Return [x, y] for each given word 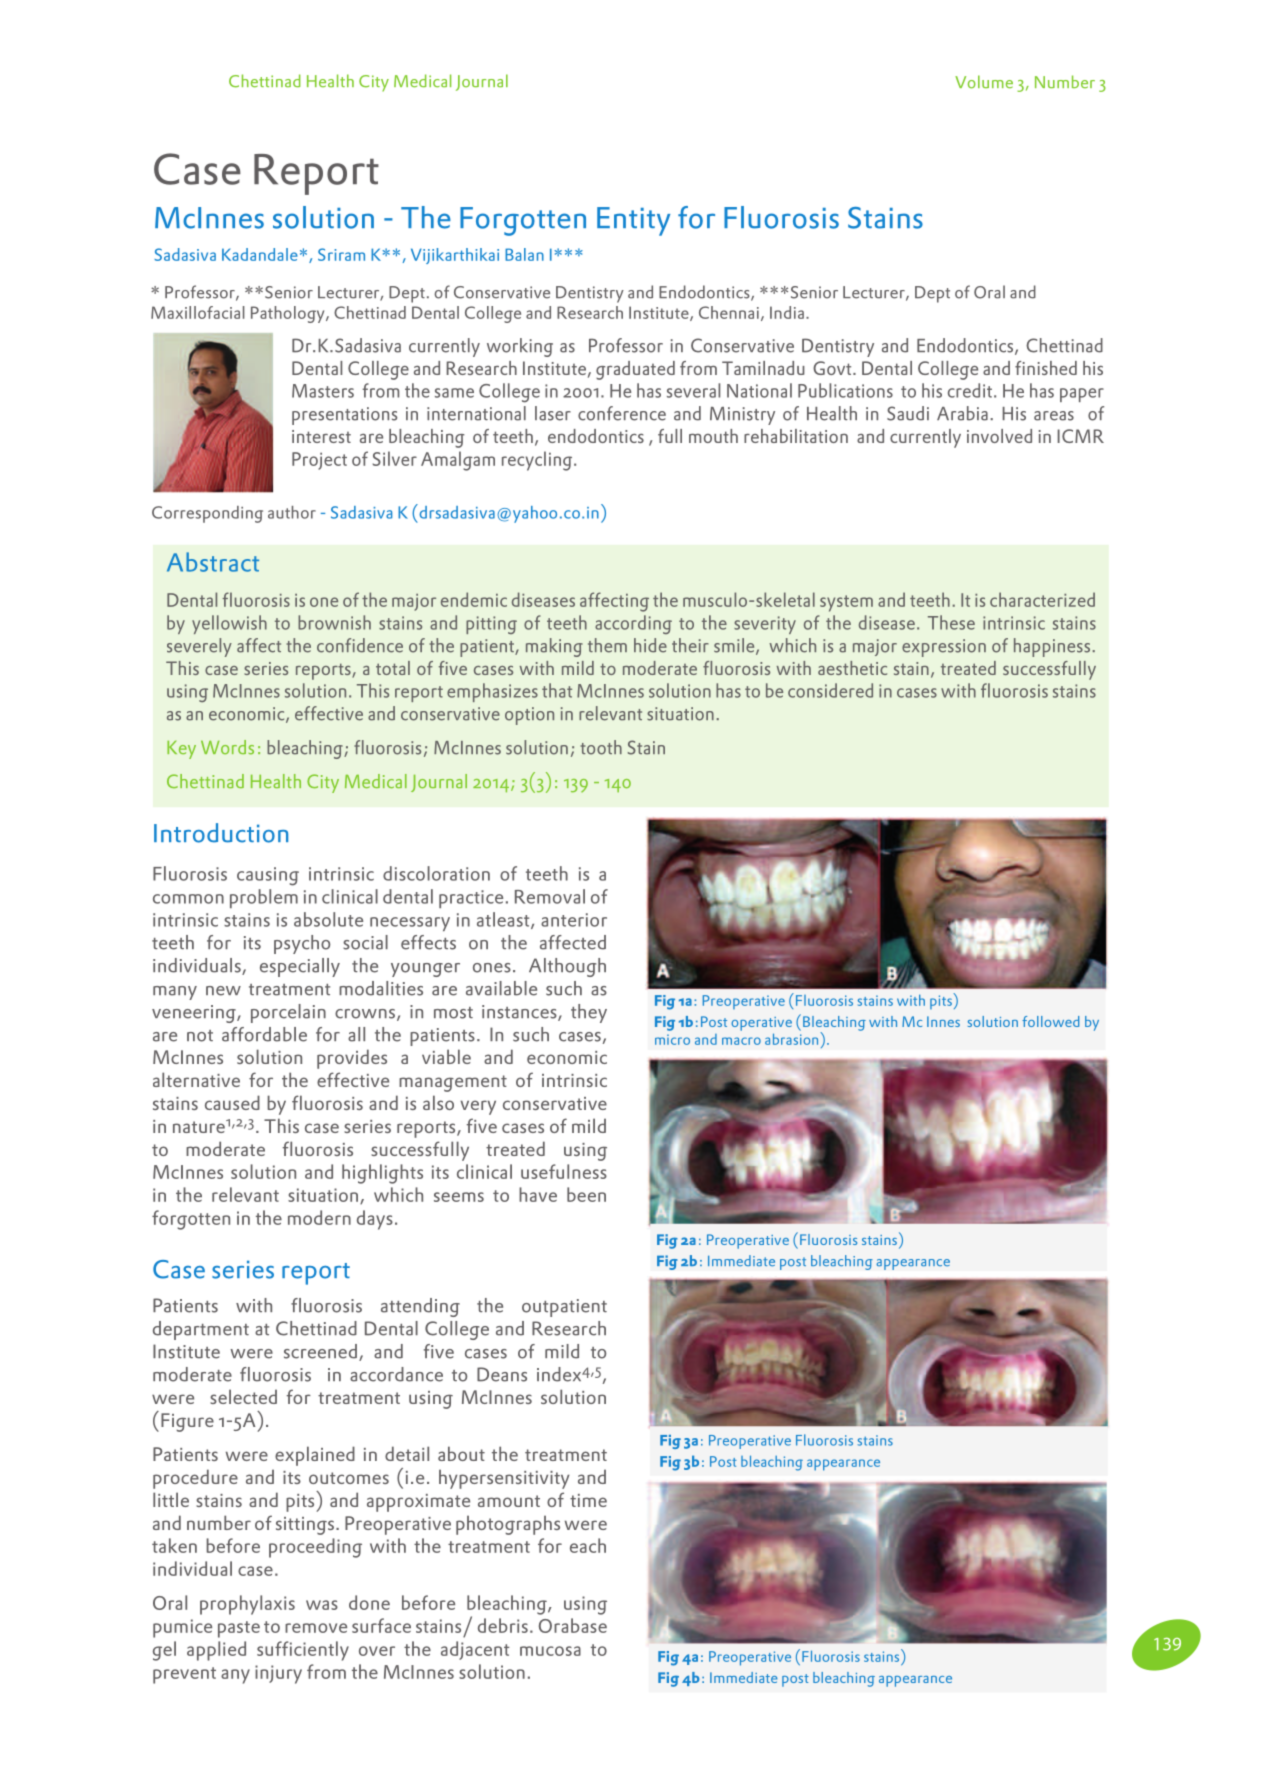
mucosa [550, 1651]
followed [1050, 1021]
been [586, 1194]
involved [999, 436]
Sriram [341, 254]
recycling [538, 461]
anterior [574, 920]
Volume [984, 82]
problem [264, 898]
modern [319, 1217]
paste [239, 1629]
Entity [633, 221]
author [292, 512]
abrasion [793, 1038]
